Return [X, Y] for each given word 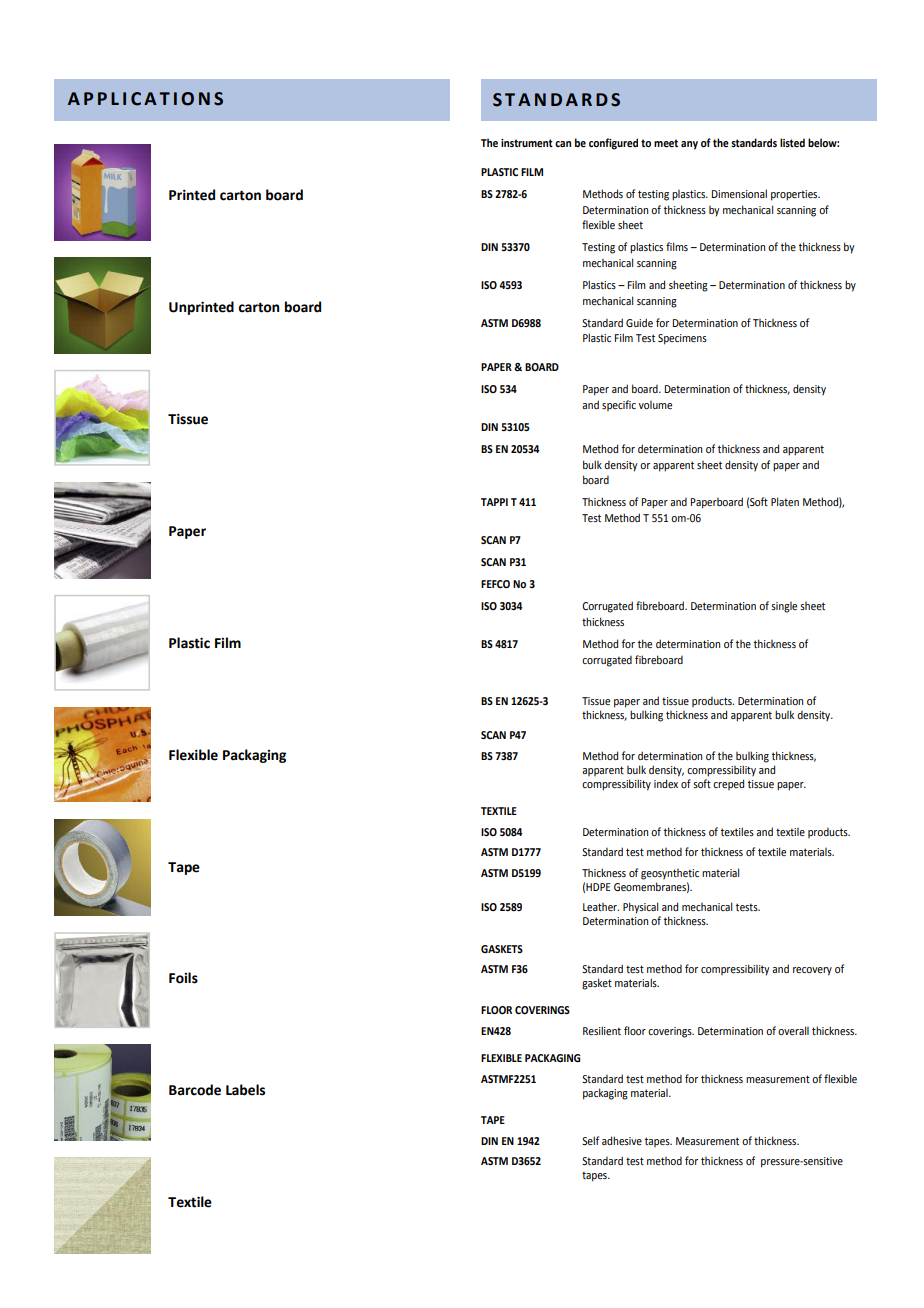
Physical [640, 908]
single [784, 607]
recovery [812, 971]
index [666, 783]
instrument [527, 143]
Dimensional [739, 193]
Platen [785, 501]
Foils [183, 978]
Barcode [195, 1090]
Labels [245, 1090]
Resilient [602, 1030]
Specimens [682, 339]
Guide [639, 322]
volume [655, 405]
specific [619, 405]
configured [613, 144]
